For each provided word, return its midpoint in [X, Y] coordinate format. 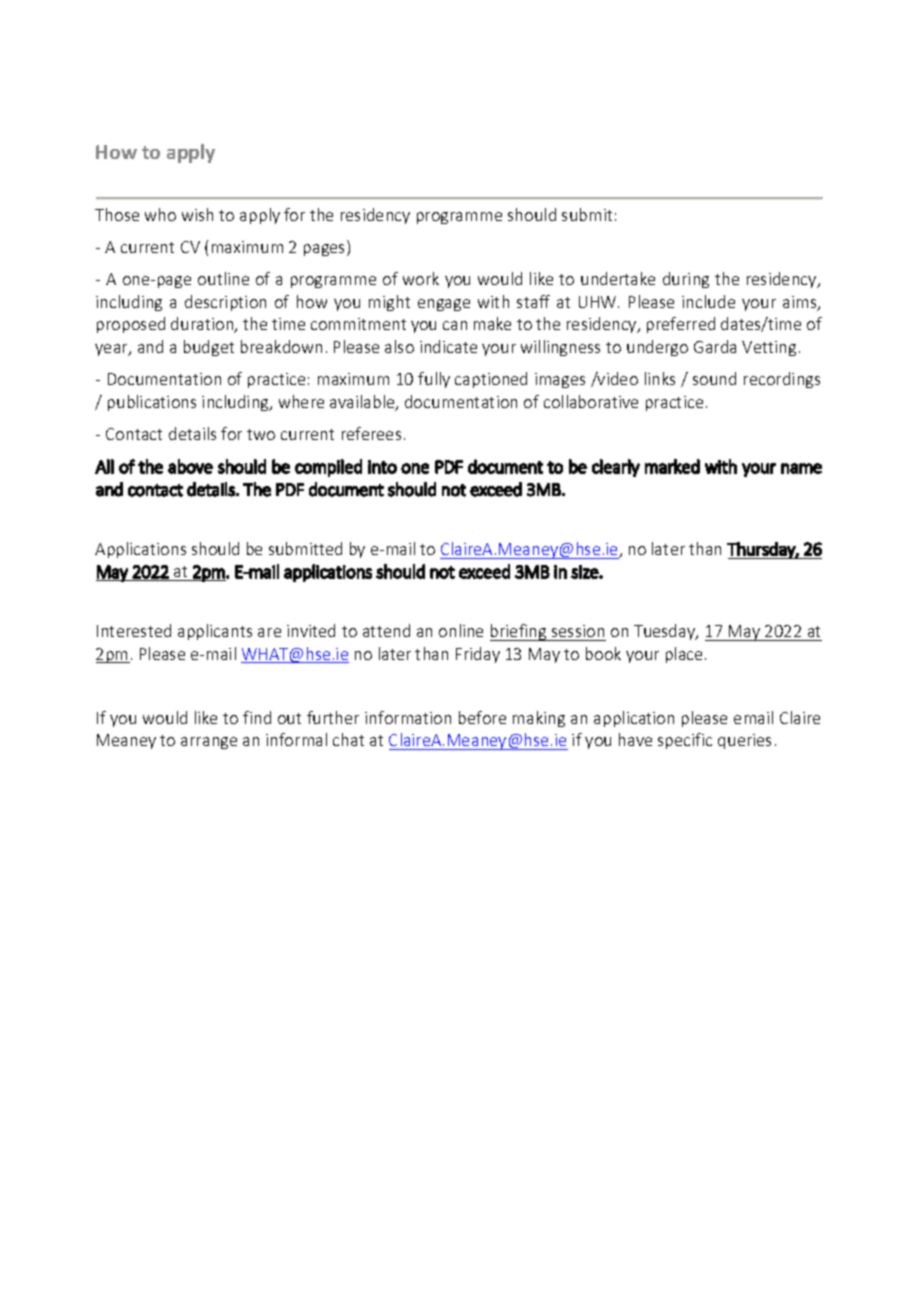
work [421, 278]
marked [672, 466]
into [382, 467]
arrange [209, 743]
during [686, 280]
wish [197, 214]
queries [744, 741]
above [190, 466]
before [482, 717]
